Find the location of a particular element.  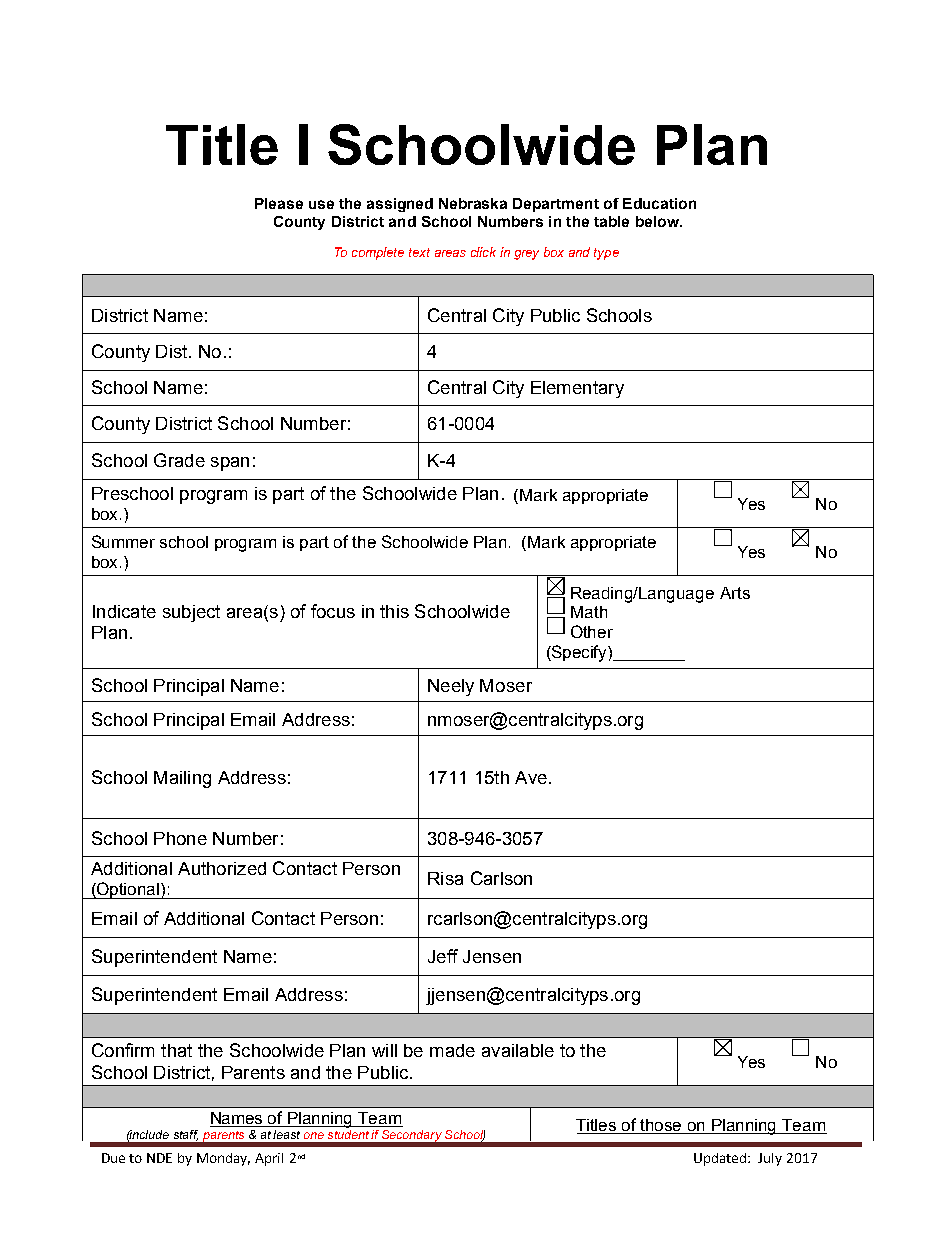

below is located at coordinates (658, 221).
